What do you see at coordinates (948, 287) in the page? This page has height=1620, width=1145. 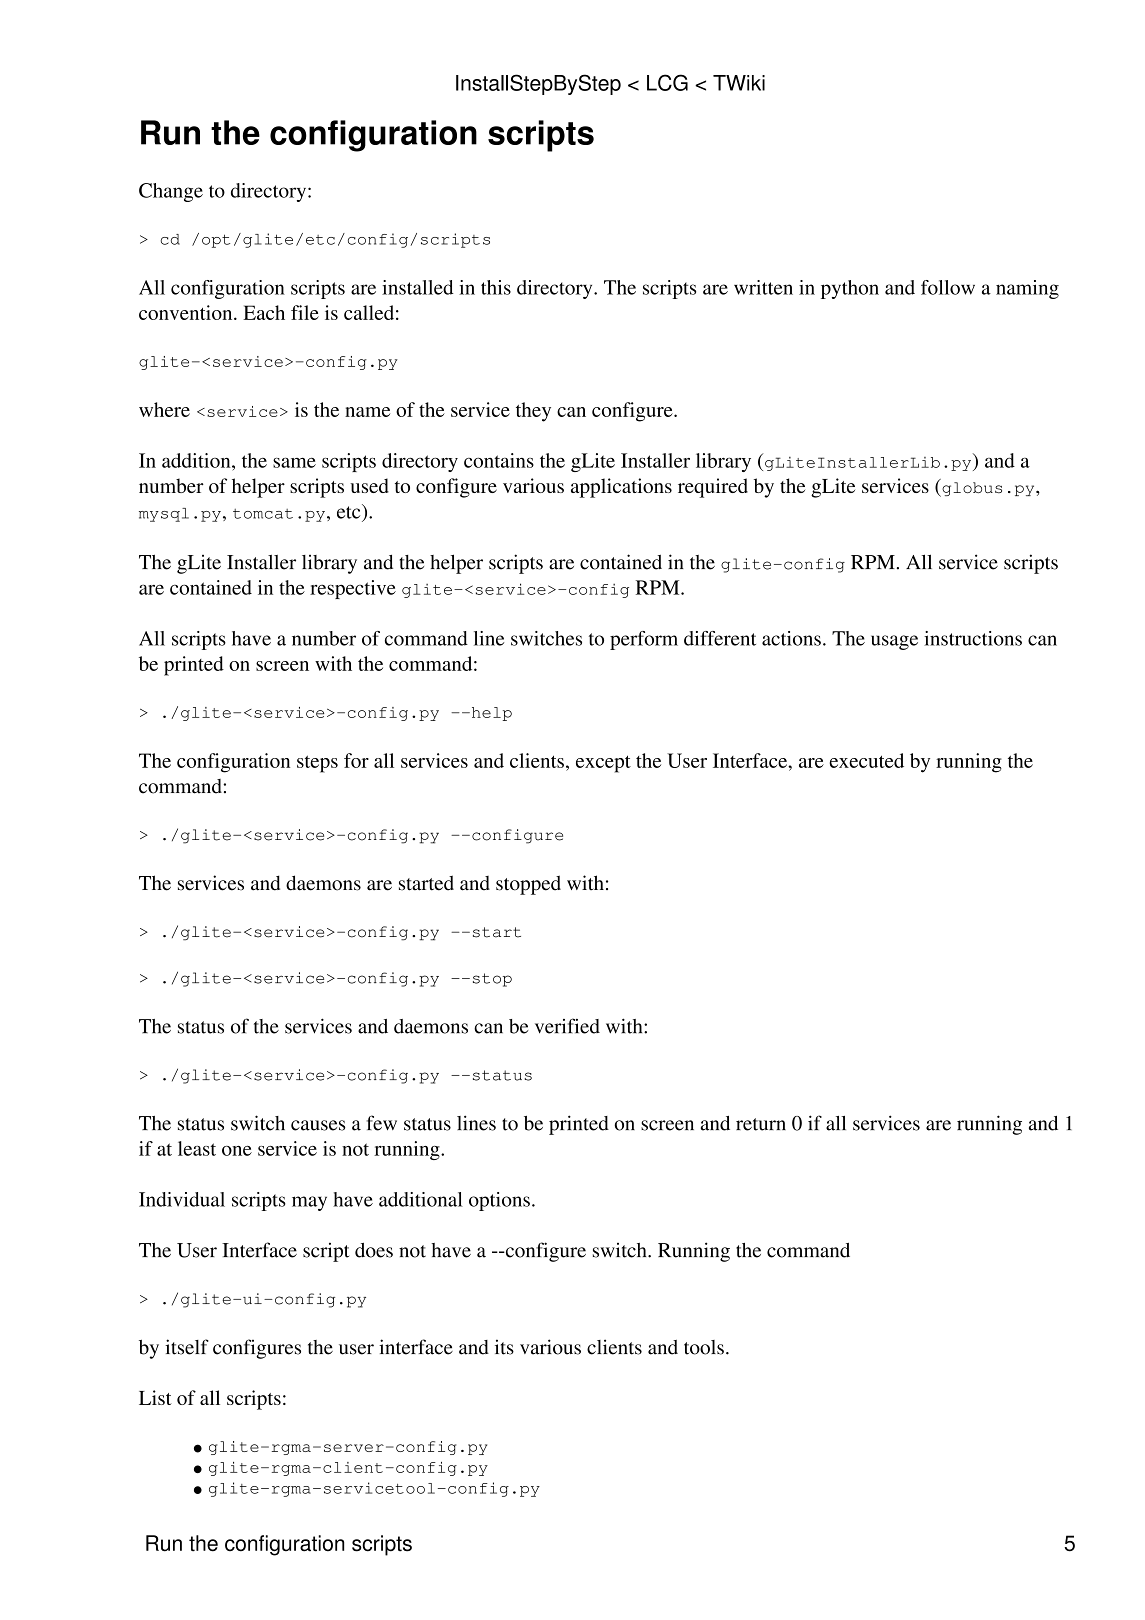 I see `follow` at bounding box center [948, 287].
